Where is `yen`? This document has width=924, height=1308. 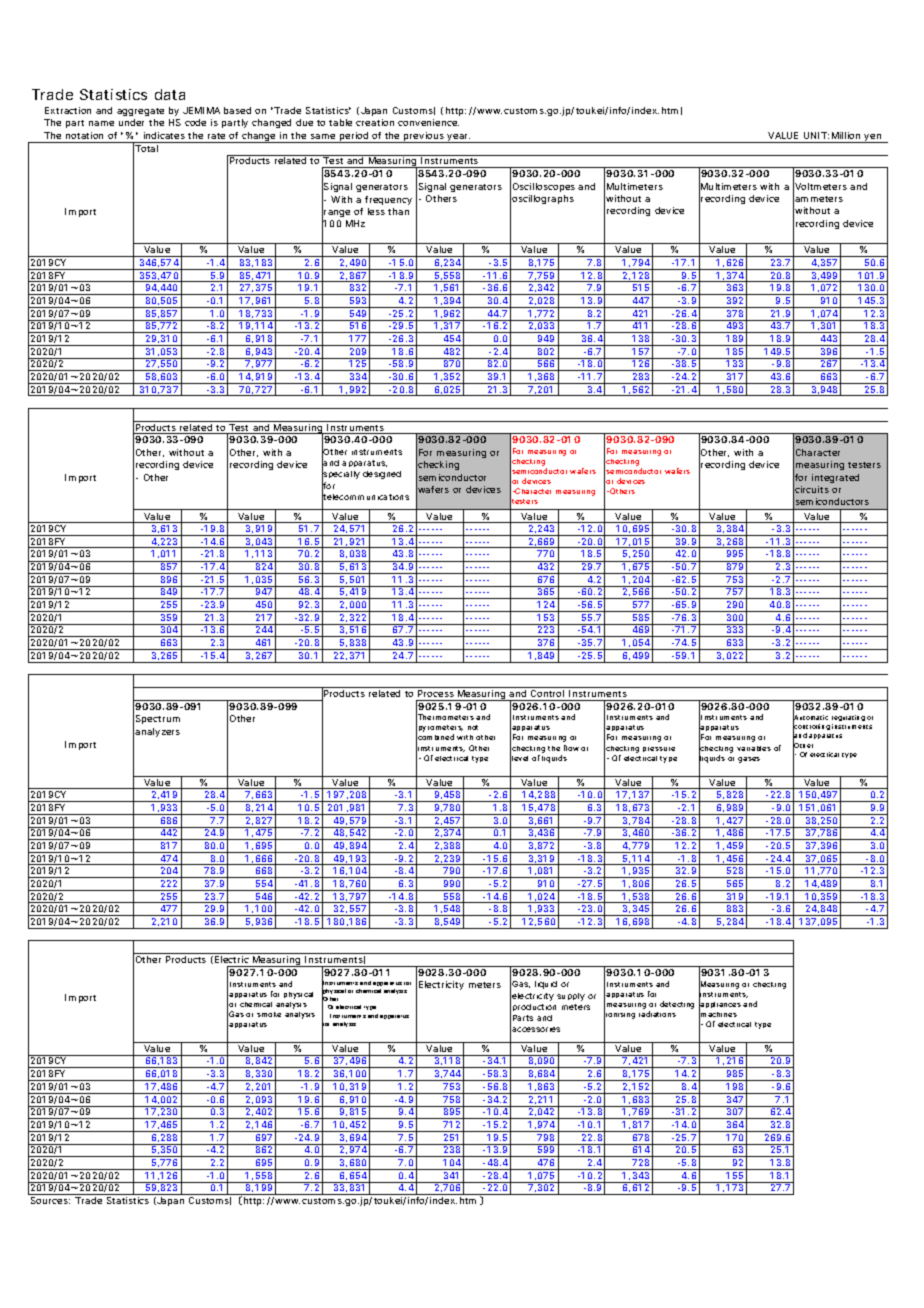
yen is located at coordinates (873, 138).
